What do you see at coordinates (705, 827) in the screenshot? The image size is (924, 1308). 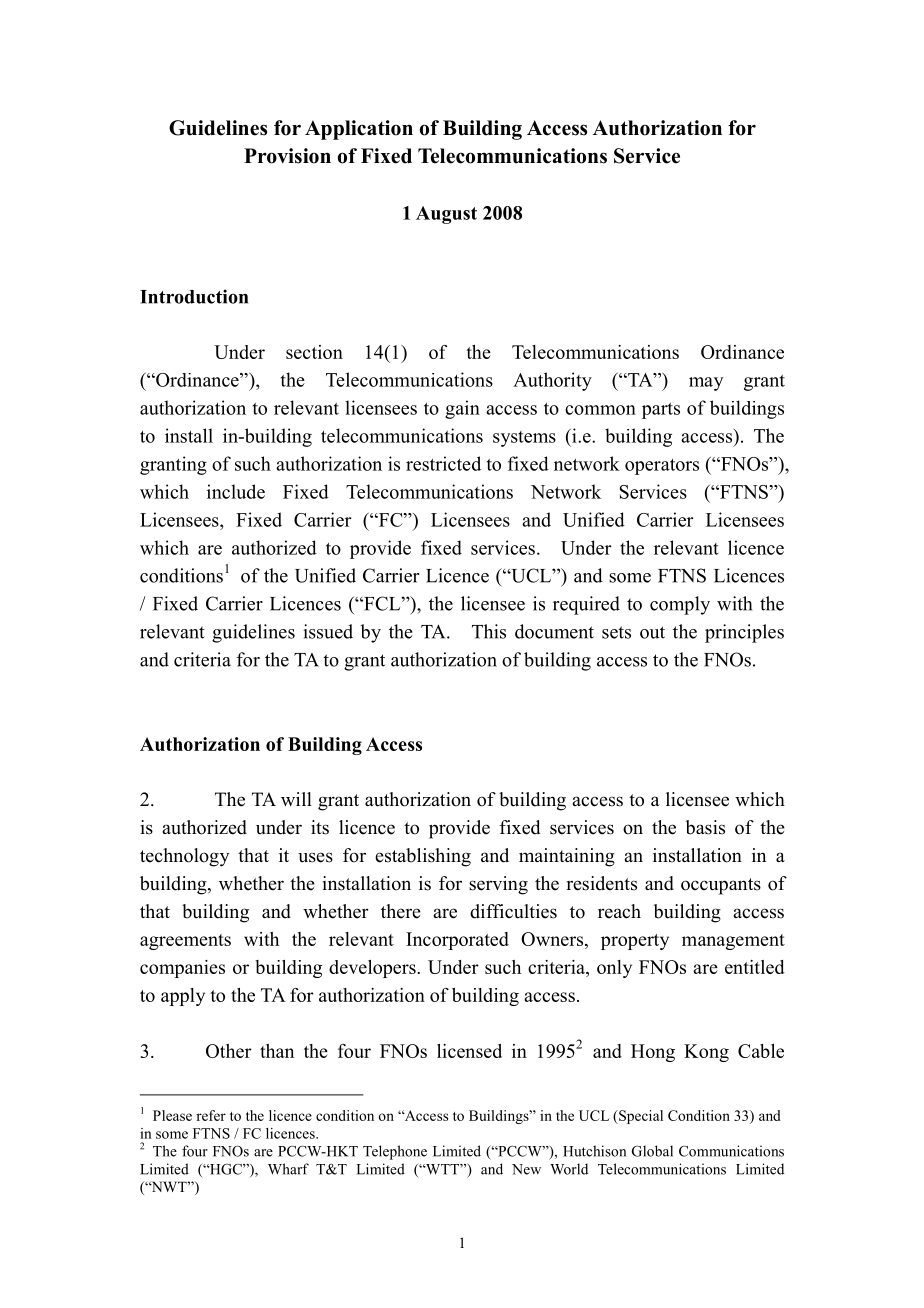 I see `basis` at bounding box center [705, 827].
